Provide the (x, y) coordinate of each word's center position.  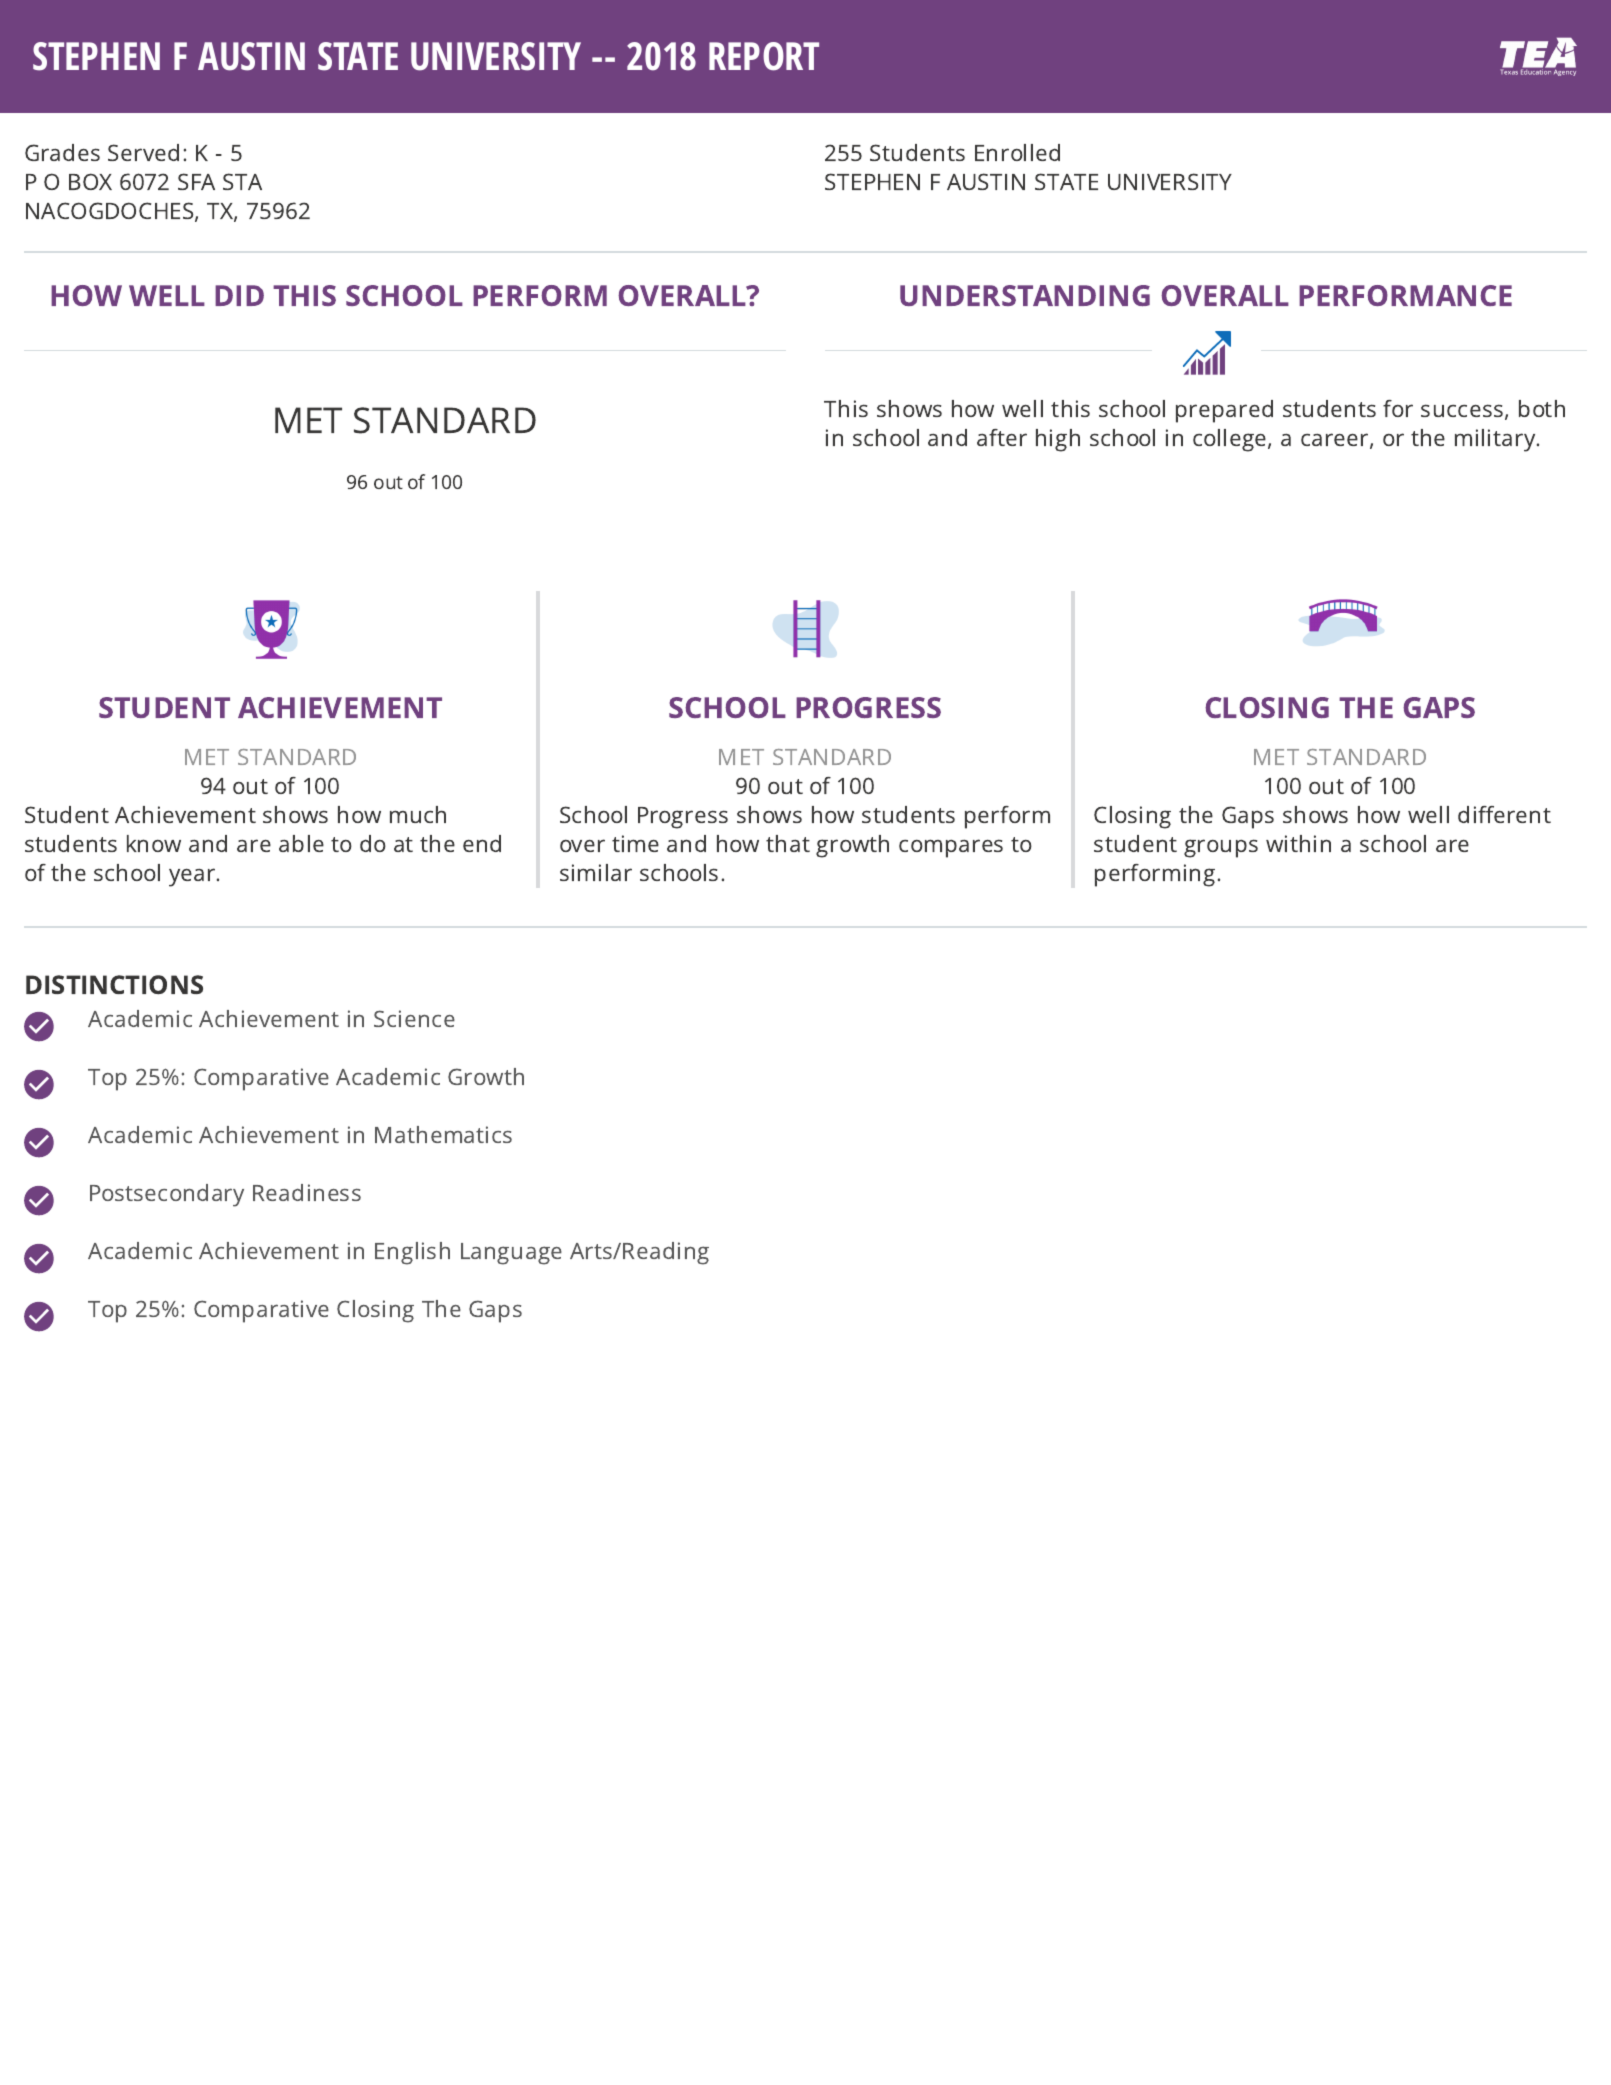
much (418, 814)
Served (143, 152)
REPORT (764, 56)
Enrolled (1017, 152)
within (1298, 843)
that (788, 843)
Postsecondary (167, 1195)
